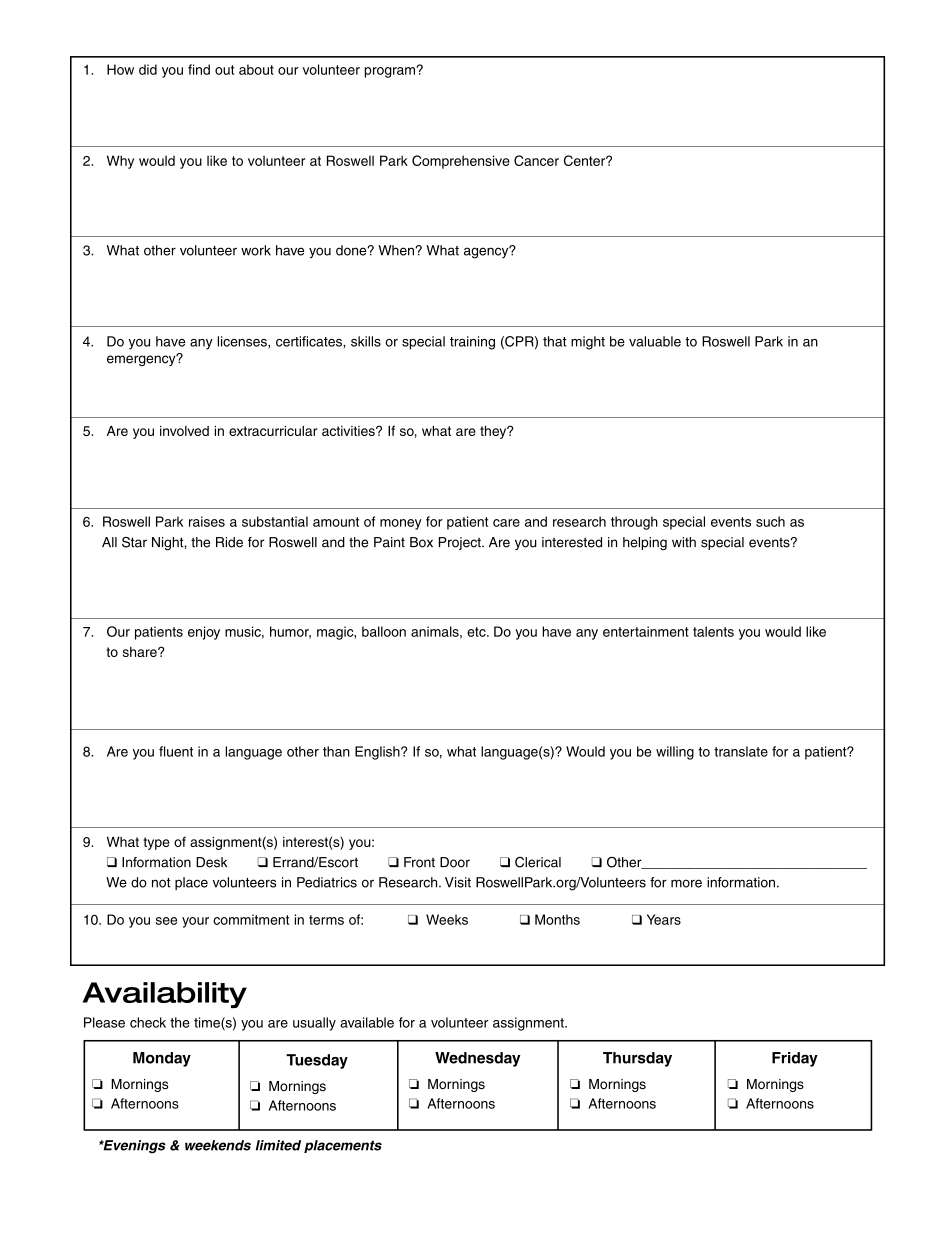 Image resolution: width=952 pixels, height=1233 pixels. What do you see at coordinates (391, 72) in the document?
I see `program` at bounding box center [391, 72].
